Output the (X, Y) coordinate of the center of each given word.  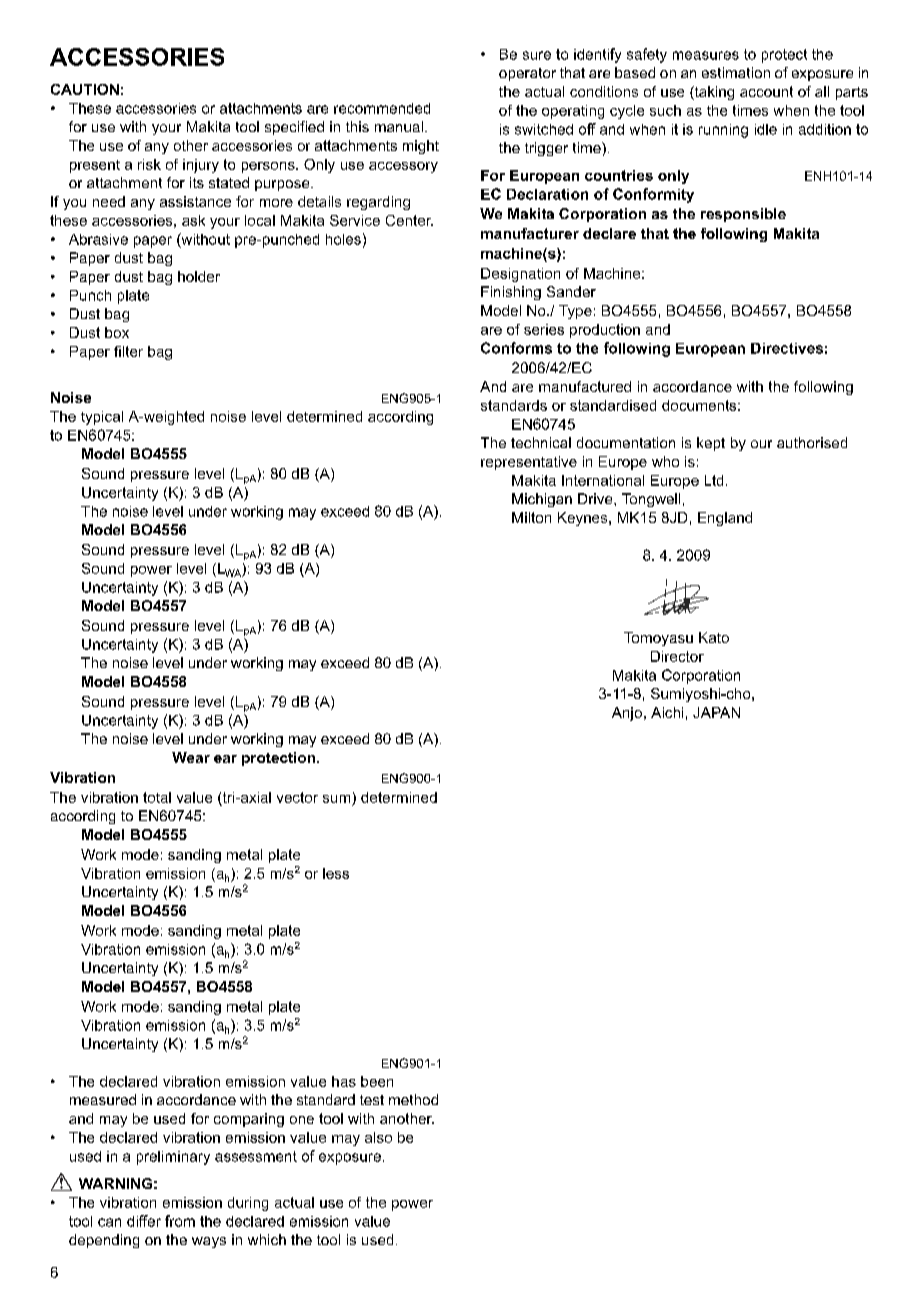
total (157, 797)
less (336, 873)
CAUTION (85, 89)
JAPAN (716, 712)
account (766, 91)
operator (527, 74)
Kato (714, 637)
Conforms (516, 348)
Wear (191, 757)
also (378, 1137)
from (180, 1221)
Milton (531, 517)
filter (128, 351)
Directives (787, 348)
